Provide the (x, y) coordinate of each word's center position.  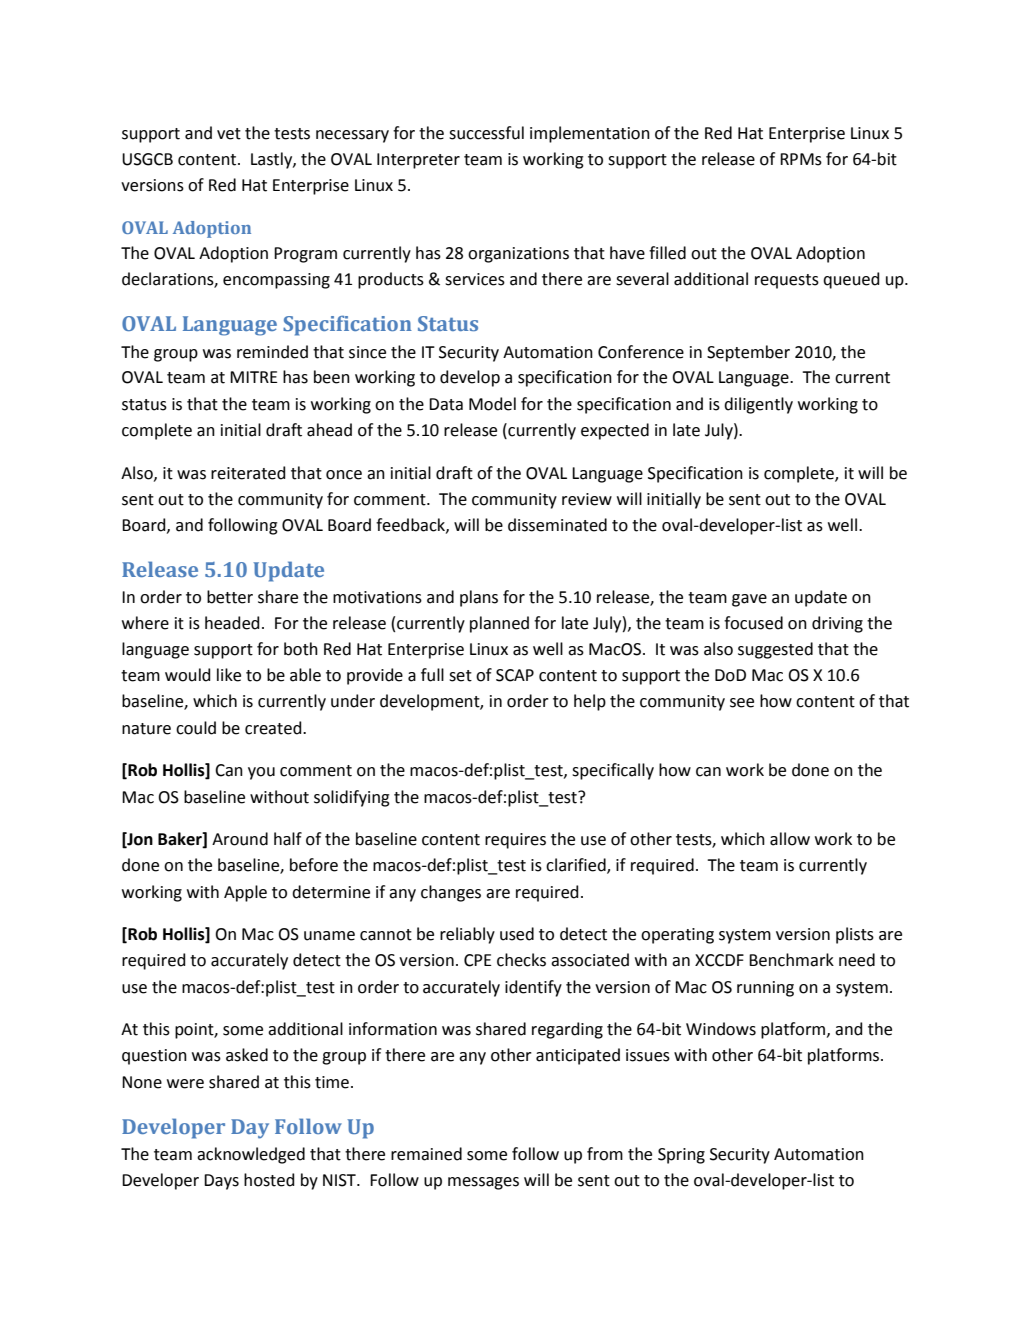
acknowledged (251, 1155)
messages (483, 1183)
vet (229, 134)
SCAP (515, 675)
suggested (775, 650)
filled (667, 253)
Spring (681, 1156)
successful (486, 133)
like (229, 675)
